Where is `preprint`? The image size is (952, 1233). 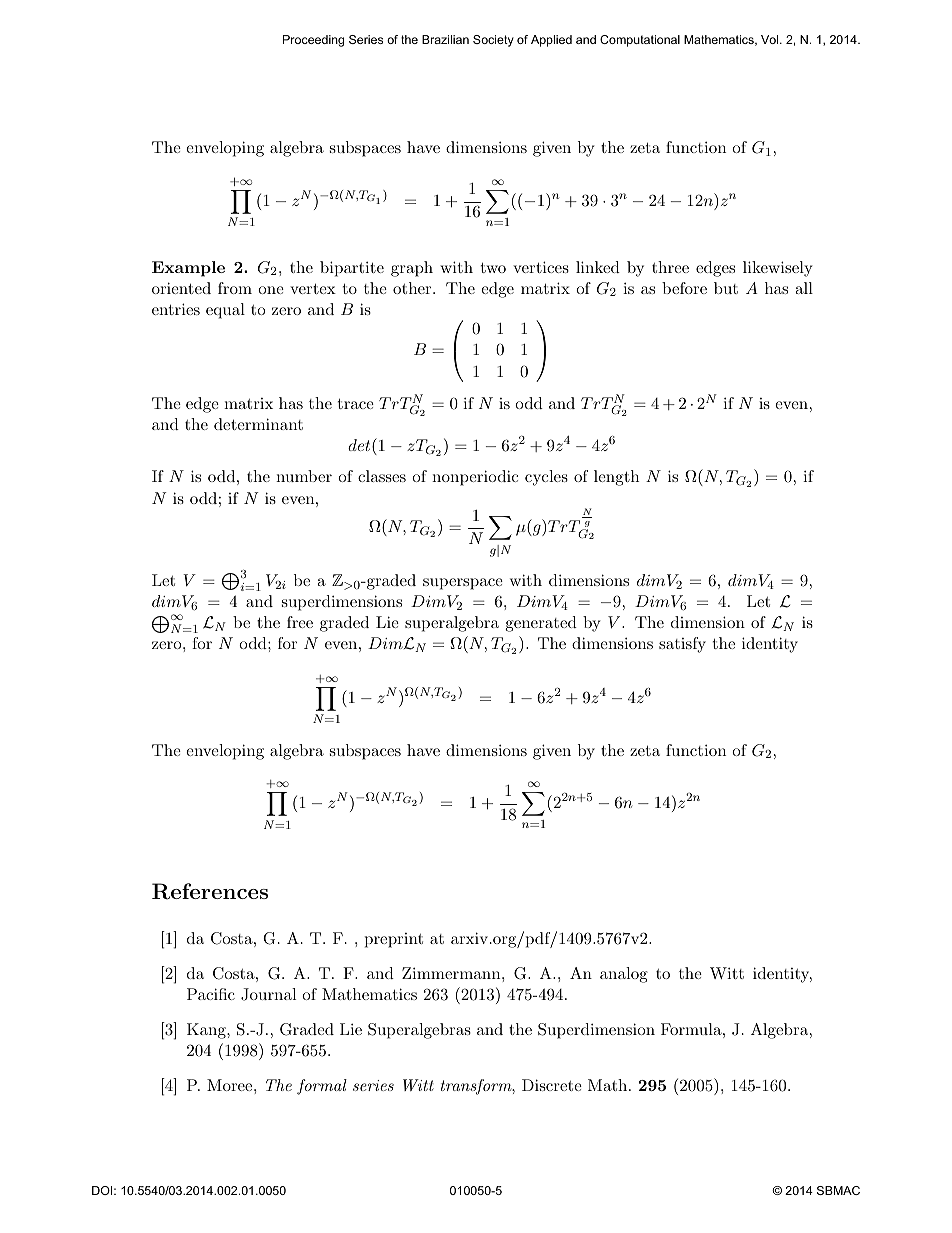 preprint is located at coordinates (394, 940).
